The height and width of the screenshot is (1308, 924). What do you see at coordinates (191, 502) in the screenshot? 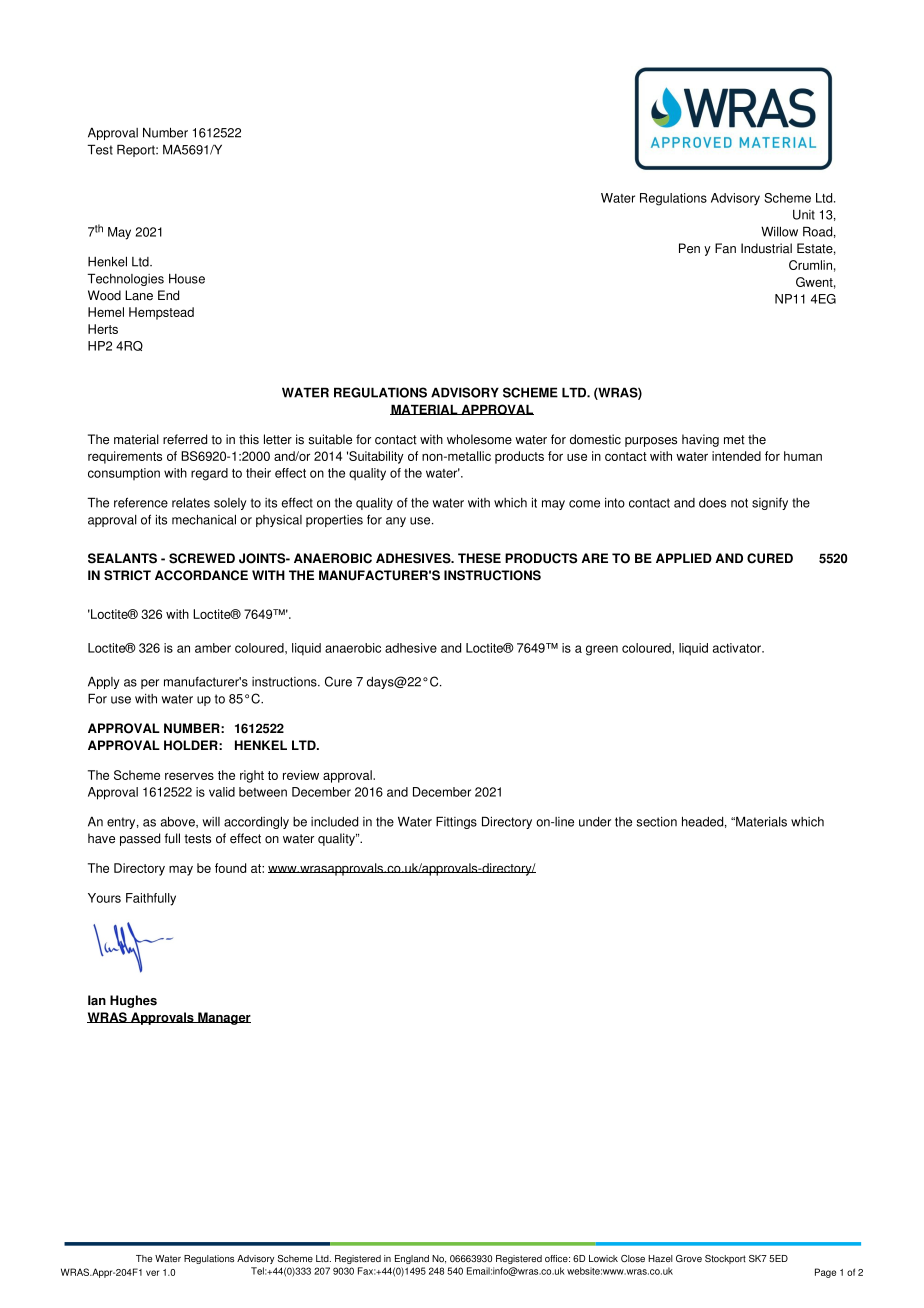
I see `relates` at bounding box center [191, 502].
